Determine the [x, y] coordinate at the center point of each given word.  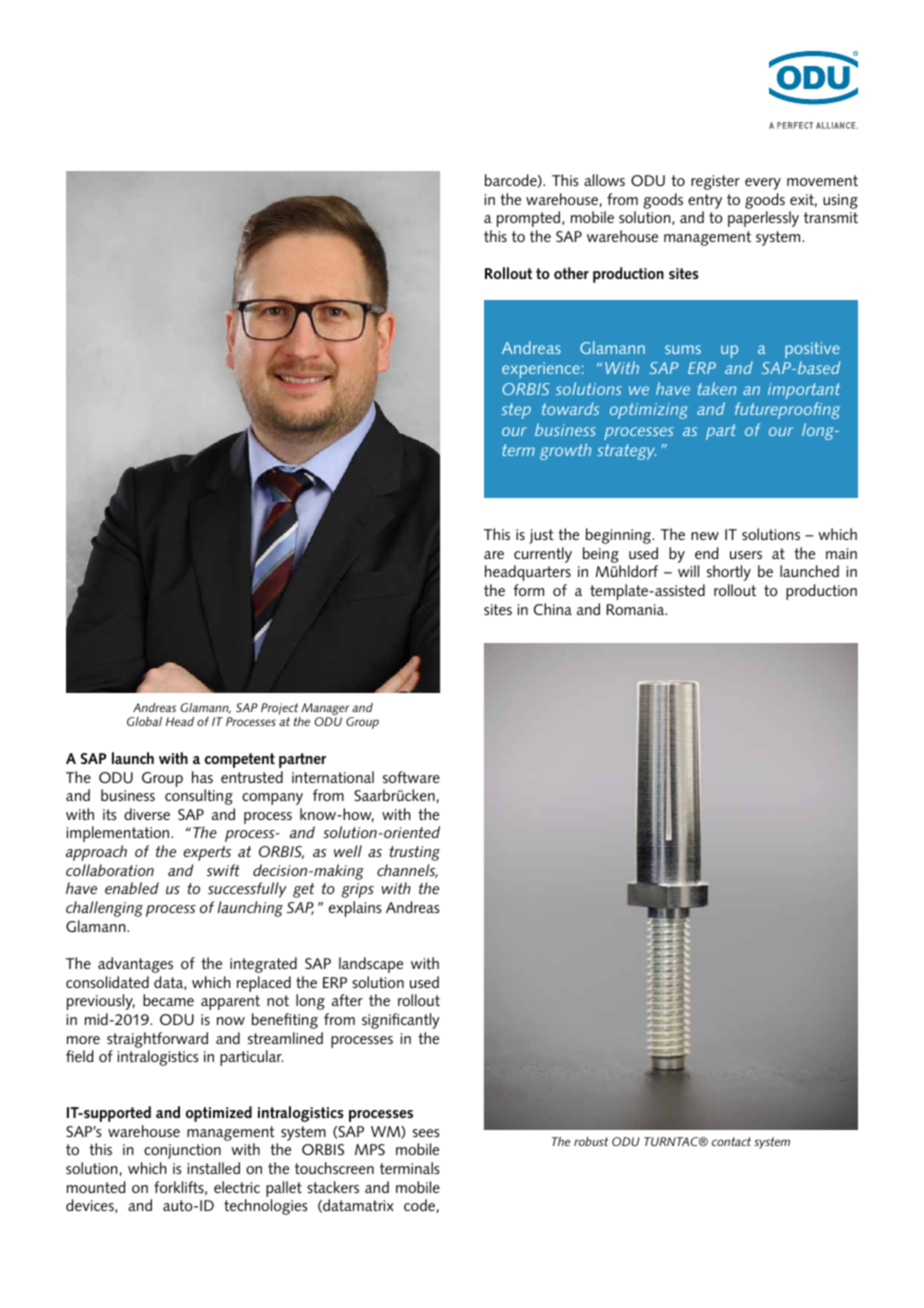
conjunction [182, 1151]
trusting [414, 853]
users [746, 555]
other [571, 273]
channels [407, 871]
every [763, 184]
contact [731, 1141]
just [541, 536]
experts [207, 853]
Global [144, 721]
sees [426, 1133]
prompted [530, 219]
